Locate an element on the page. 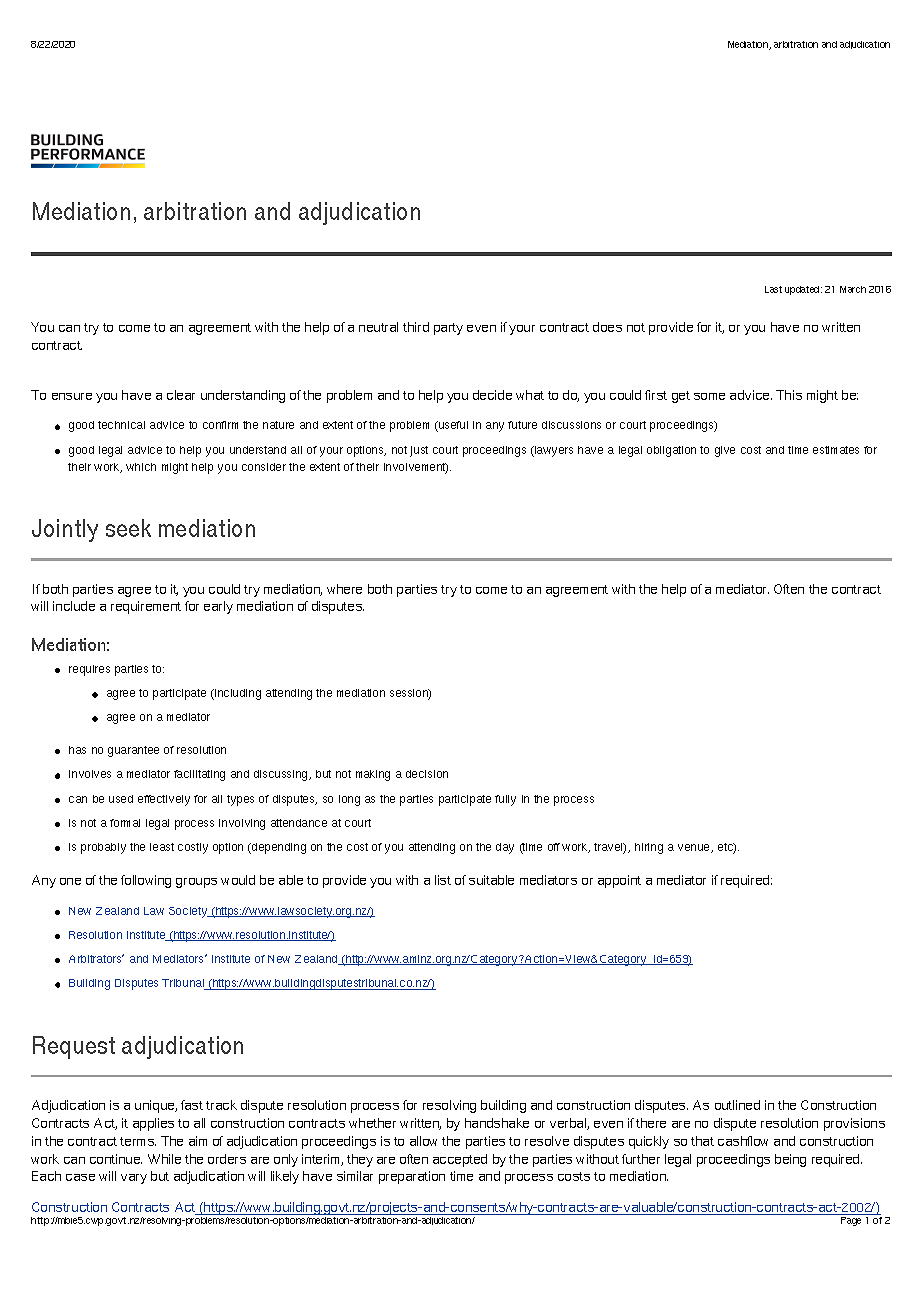 The height and width of the document is (1308, 924). Last is located at coordinates (773, 289).
